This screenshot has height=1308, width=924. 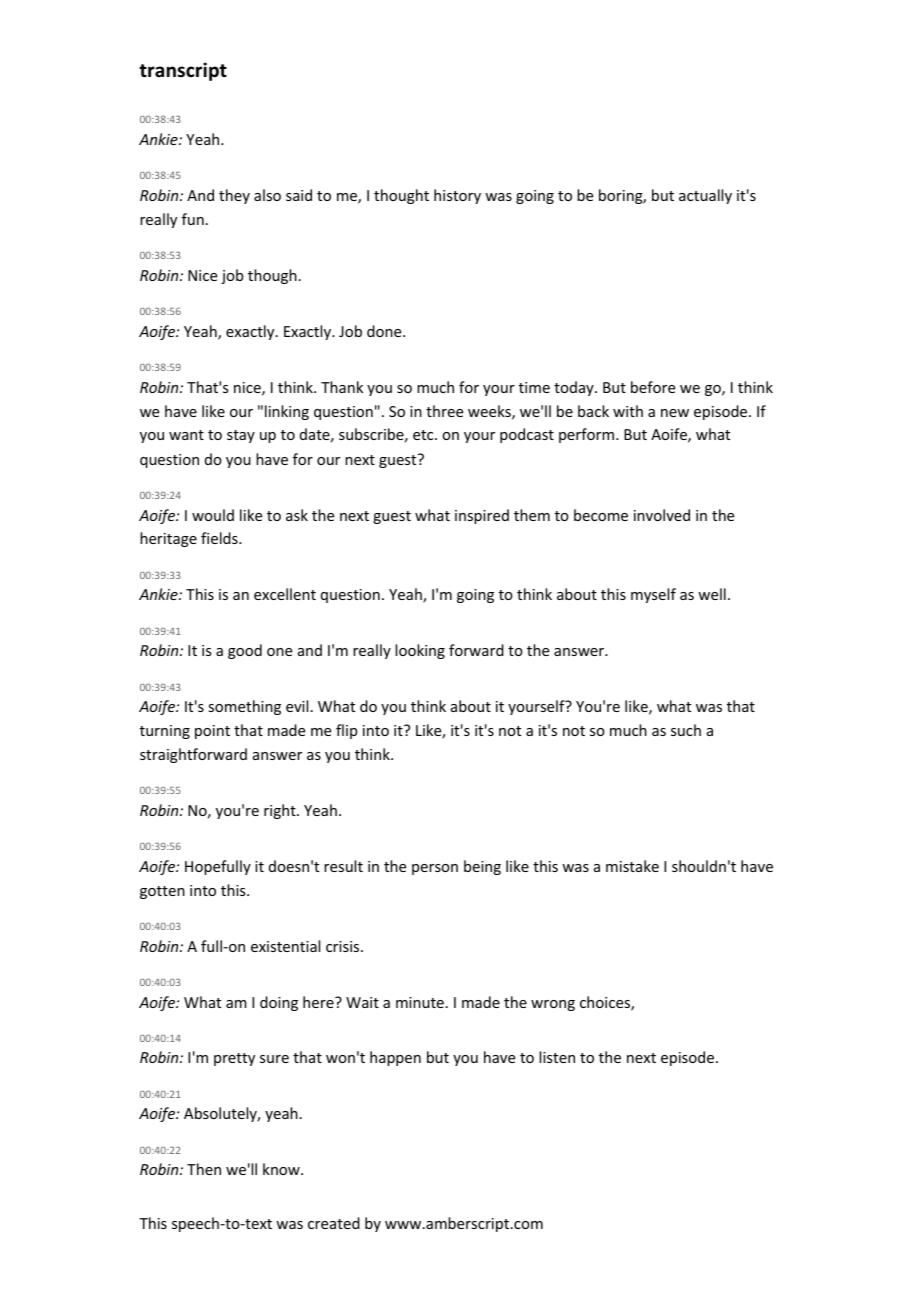 What do you see at coordinates (435, 869) in the screenshot?
I see `person` at bounding box center [435, 869].
